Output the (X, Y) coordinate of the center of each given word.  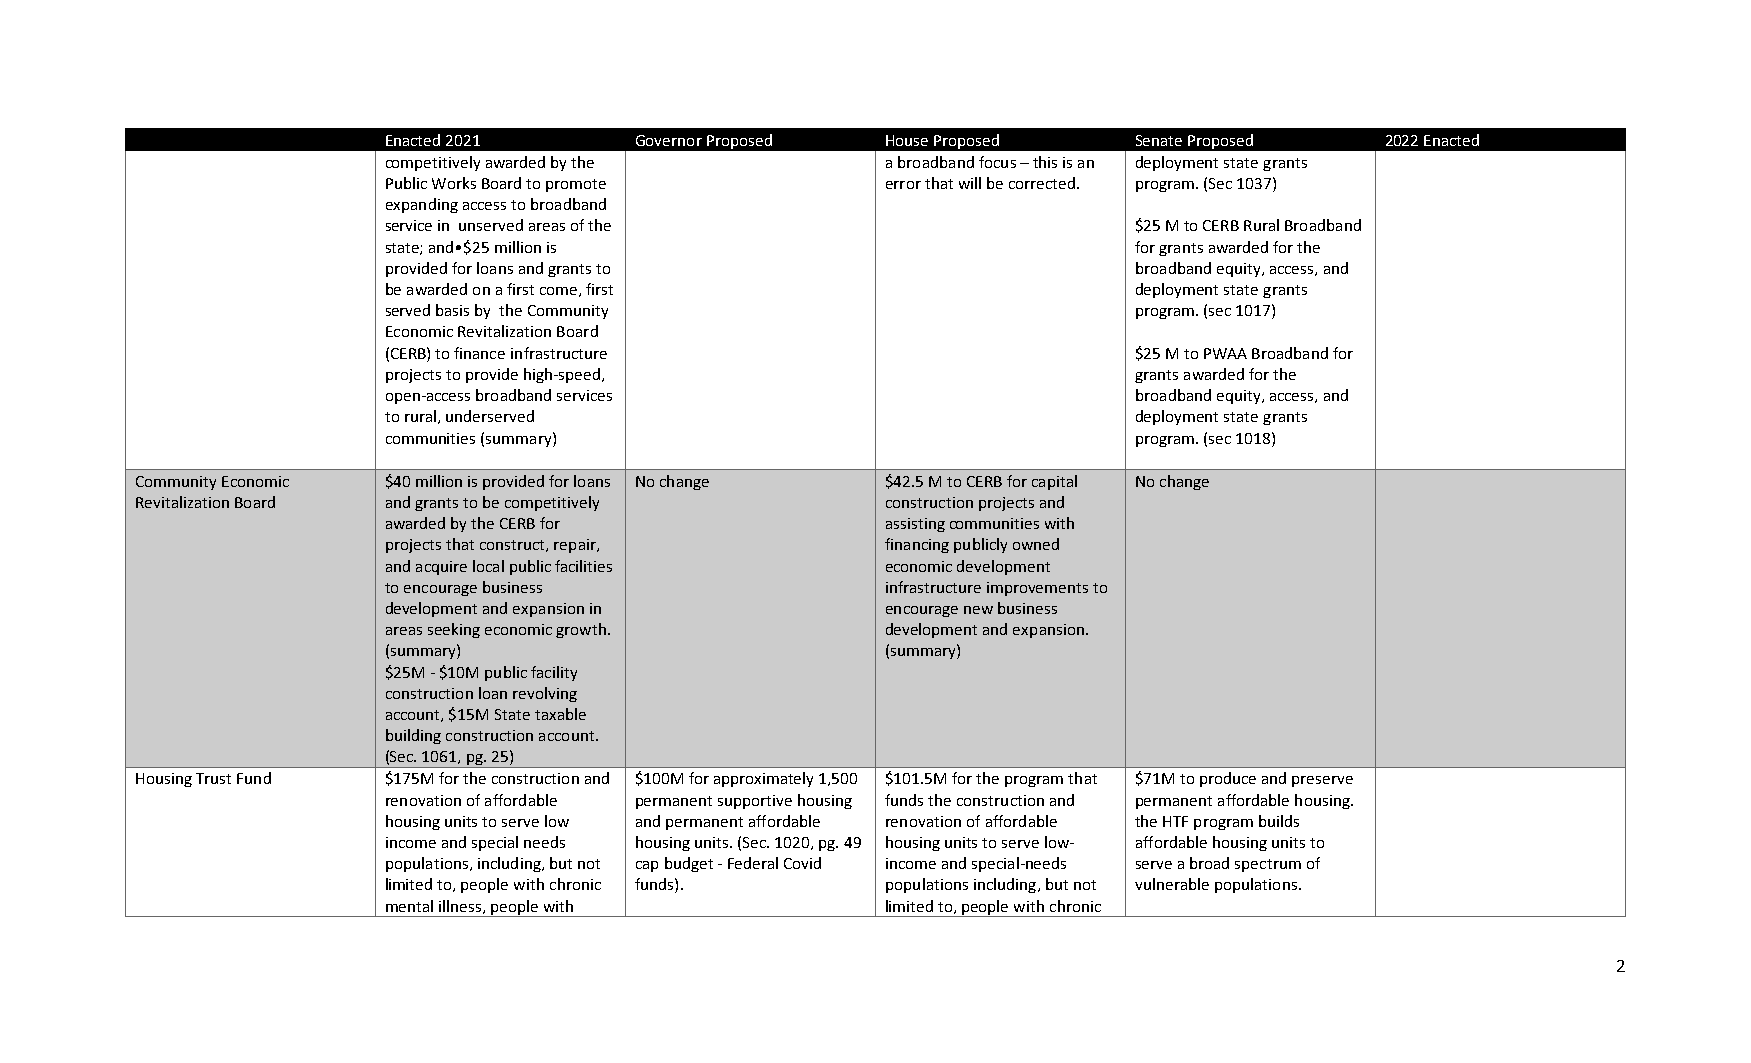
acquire (441, 568)
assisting (915, 525)
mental (409, 906)
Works (454, 183)
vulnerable (1172, 884)
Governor (669, 140)
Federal (753, 863)
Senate (1159, 140)
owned (1036, 544)
